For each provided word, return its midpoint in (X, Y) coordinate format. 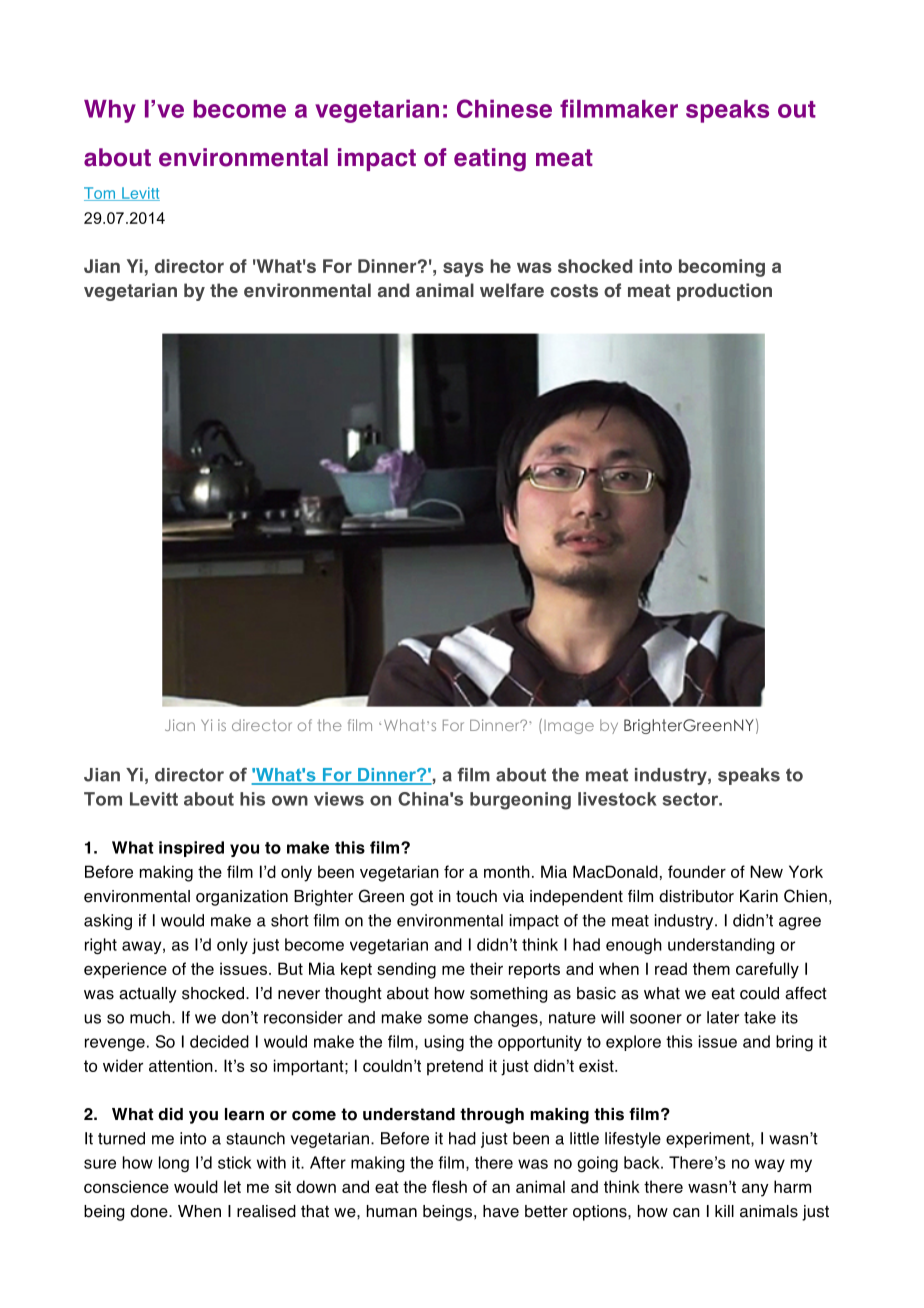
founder (697, 871)
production (724, 292)
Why (110, 111)
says (463, 269)
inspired (191, 849)
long (174, 1164)
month (507, 871)
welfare (512, 290)
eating (490, 160)
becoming (722, 268)
